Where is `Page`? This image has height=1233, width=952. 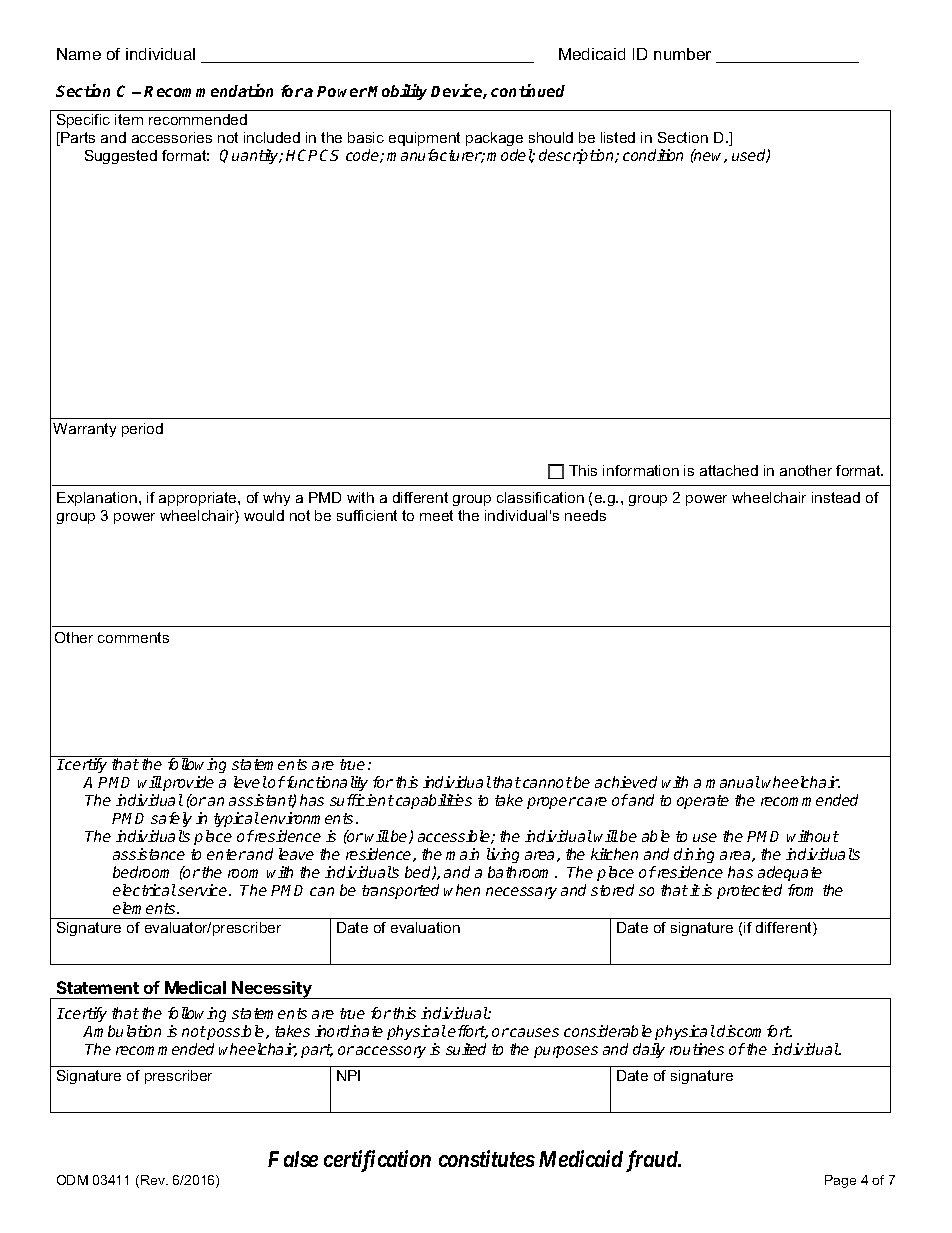
Page is located at coordinates (840, 1181).
